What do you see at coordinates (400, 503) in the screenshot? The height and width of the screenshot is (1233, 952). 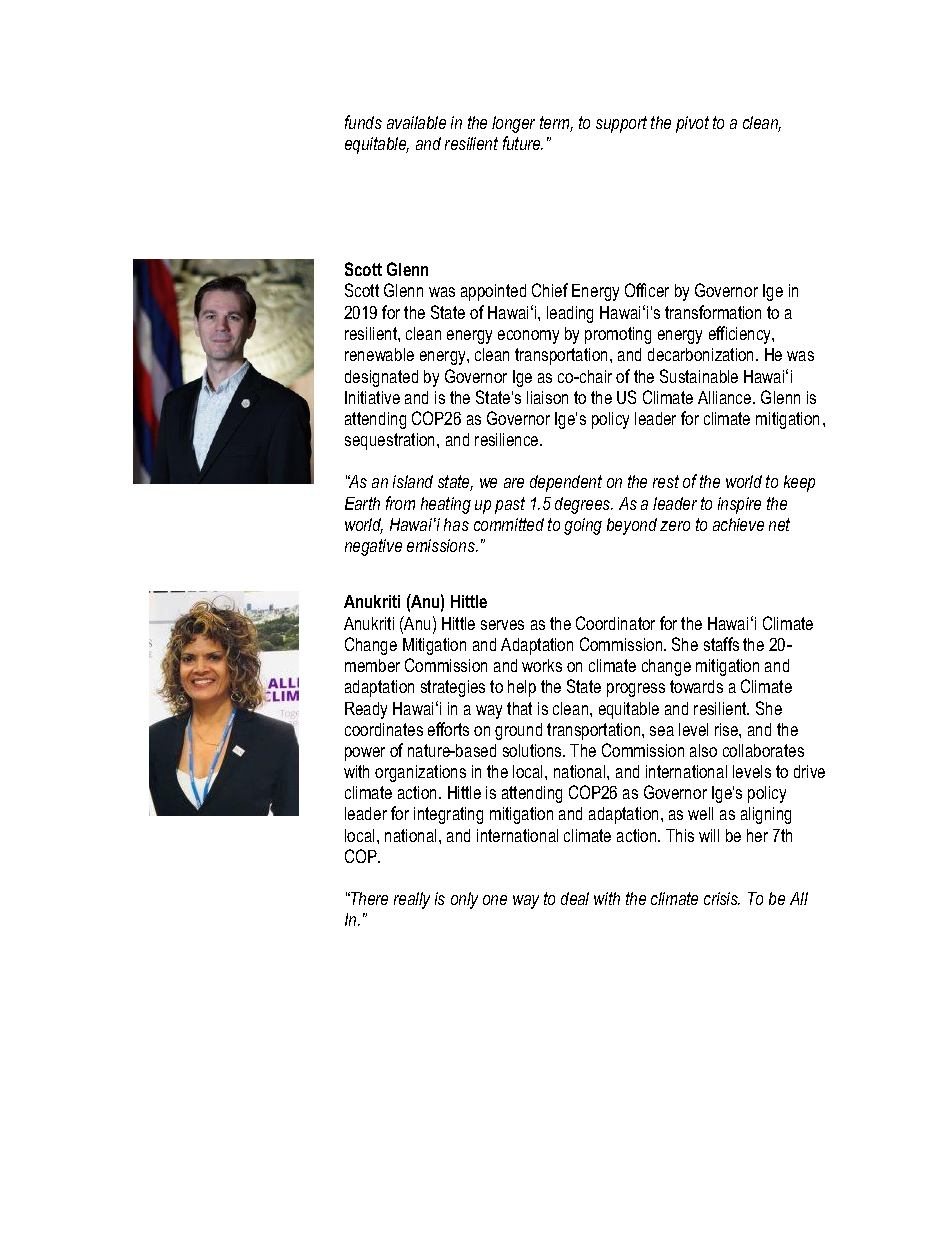 I see `from` at bounding box center [400, 503].
